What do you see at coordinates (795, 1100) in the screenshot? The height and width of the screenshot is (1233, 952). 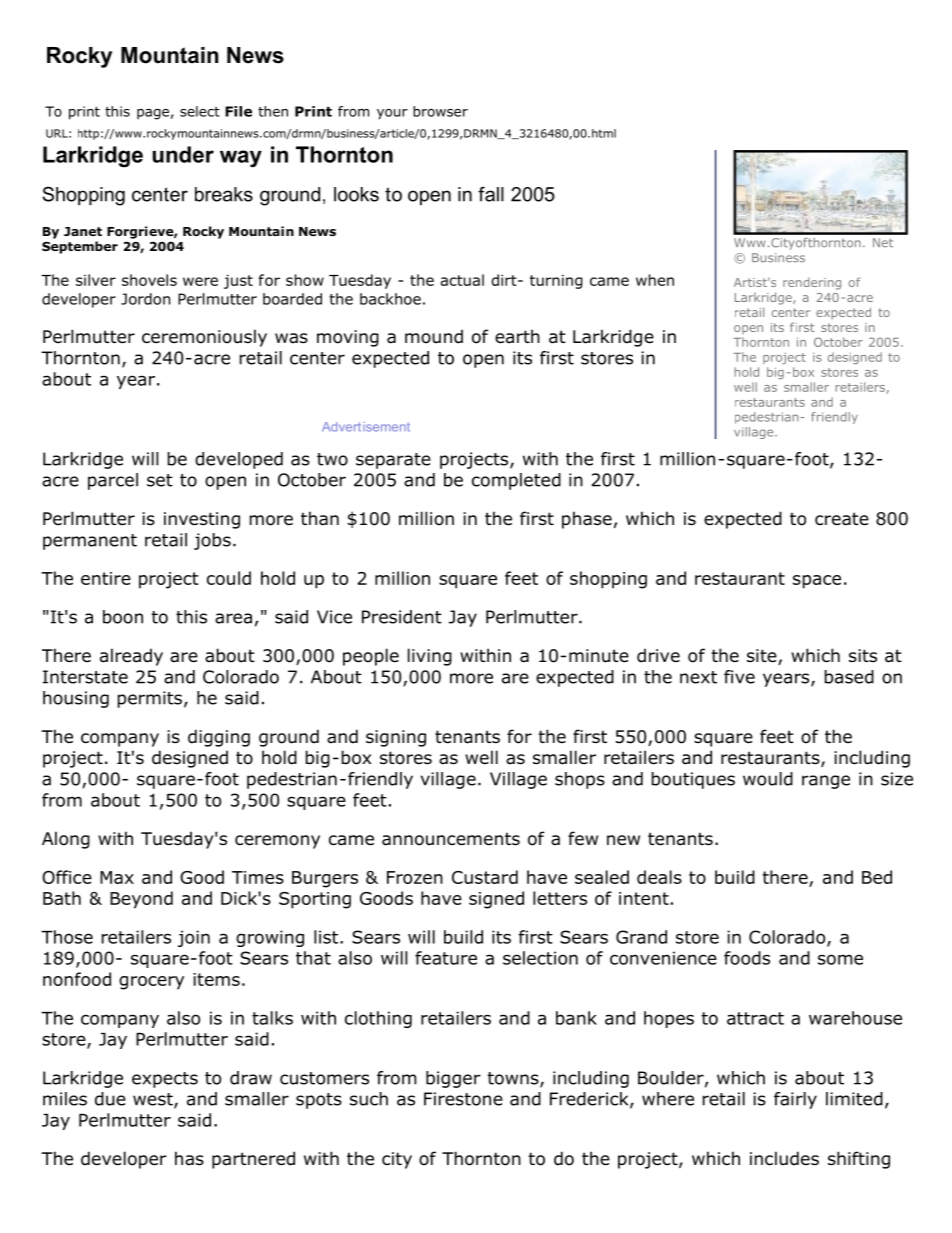 I see `fairly` at bounding box center [795, 1100].
